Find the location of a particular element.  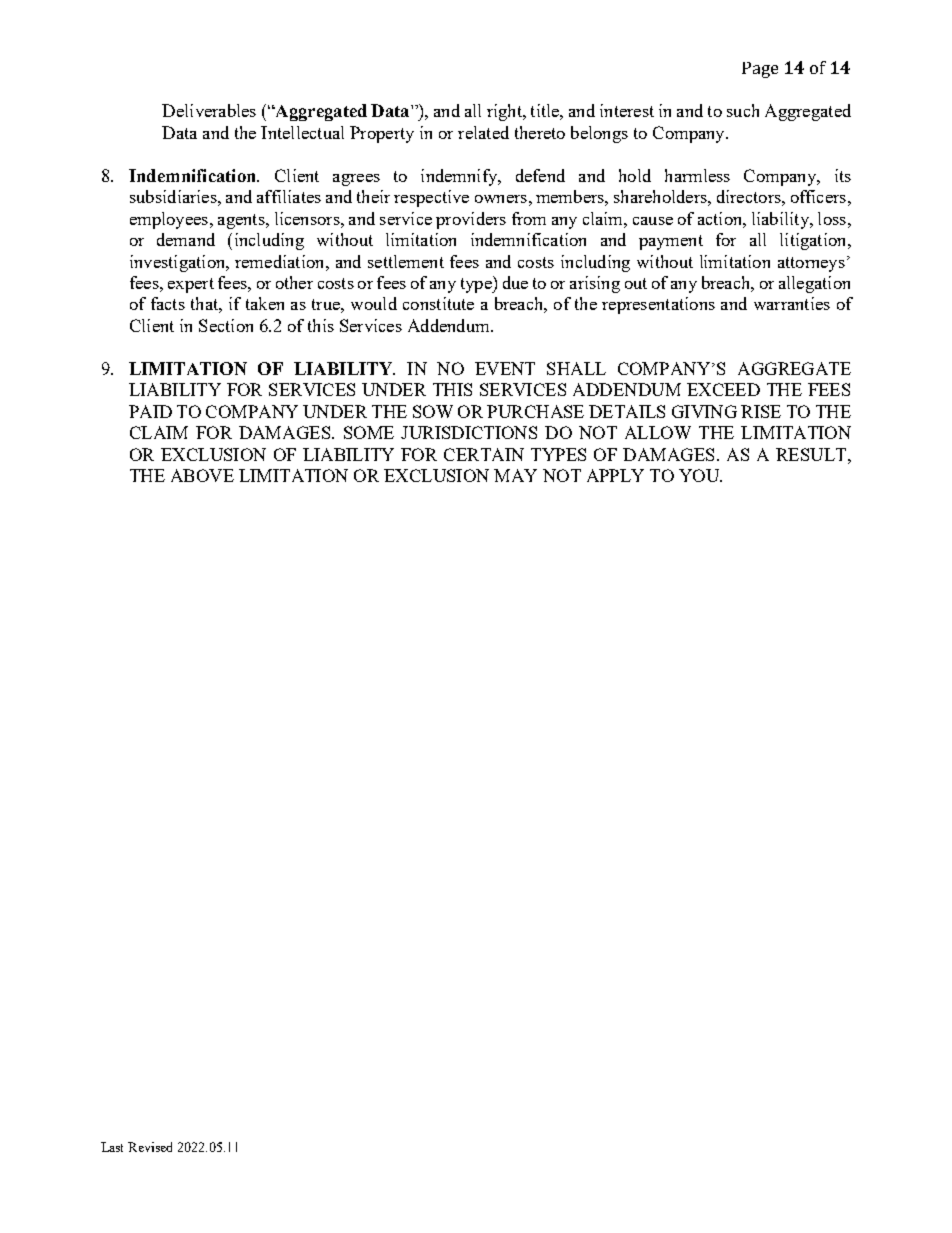

such is located at coordinates (743, 110).
